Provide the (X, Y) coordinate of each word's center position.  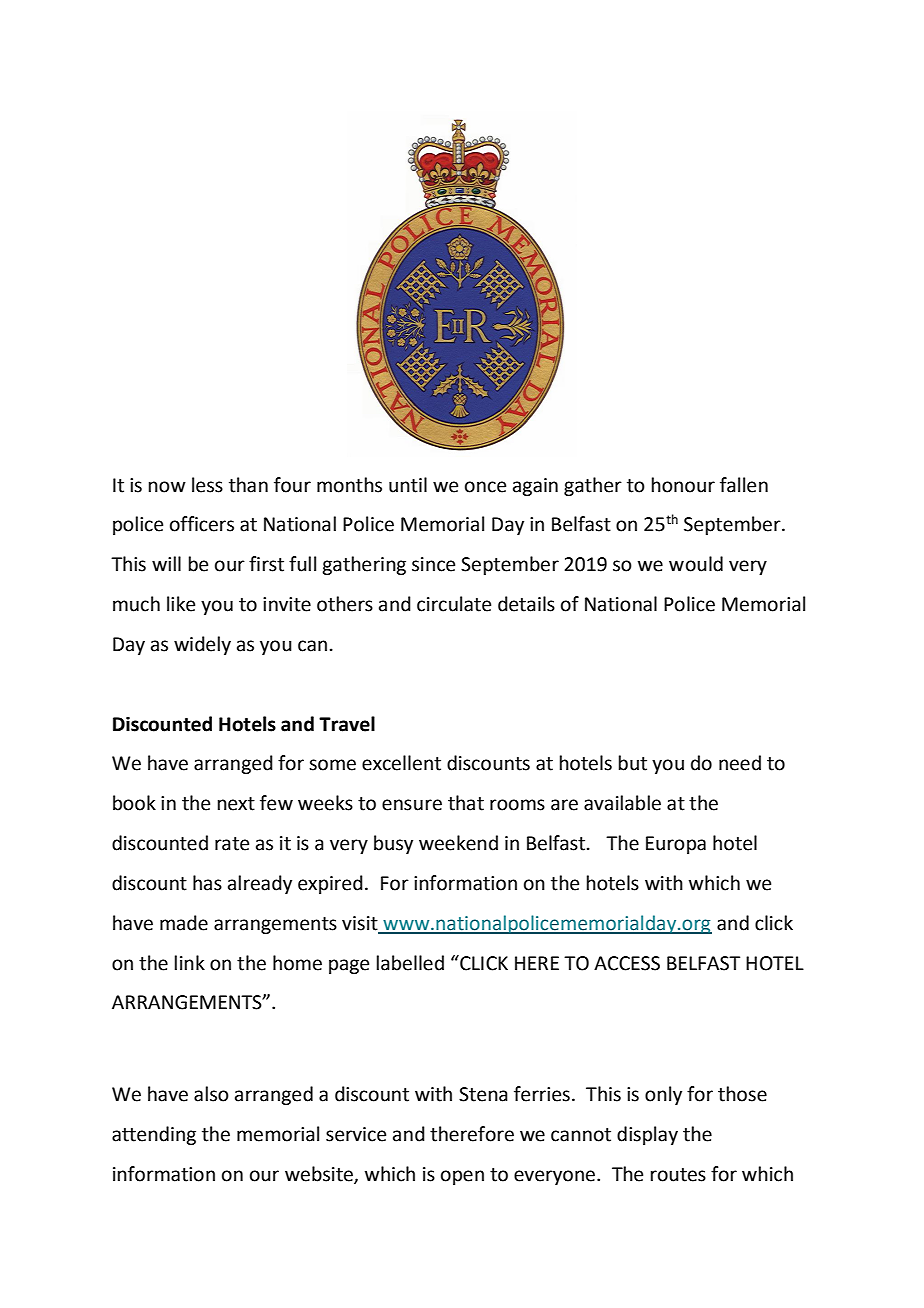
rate (232, 844)
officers (202, 524)
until (408, 485)
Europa (676, 845)
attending (154, 1135)
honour (683, 485)
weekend (458, 843)
